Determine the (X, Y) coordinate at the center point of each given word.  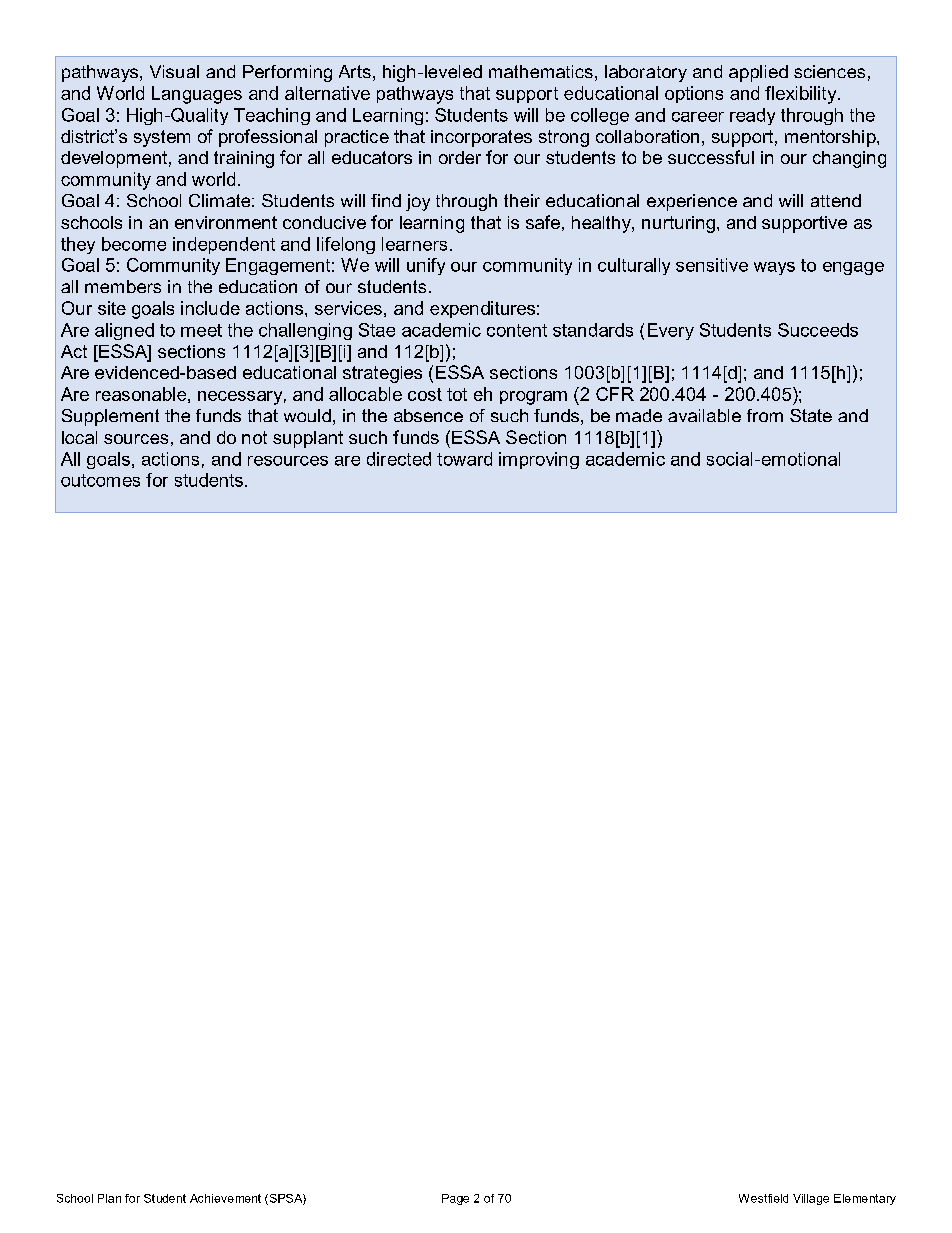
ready (752, 116)
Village (811, 1199)
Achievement (225, 1198)
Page (455, 1199)
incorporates (481, 138)
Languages (197, 95)
